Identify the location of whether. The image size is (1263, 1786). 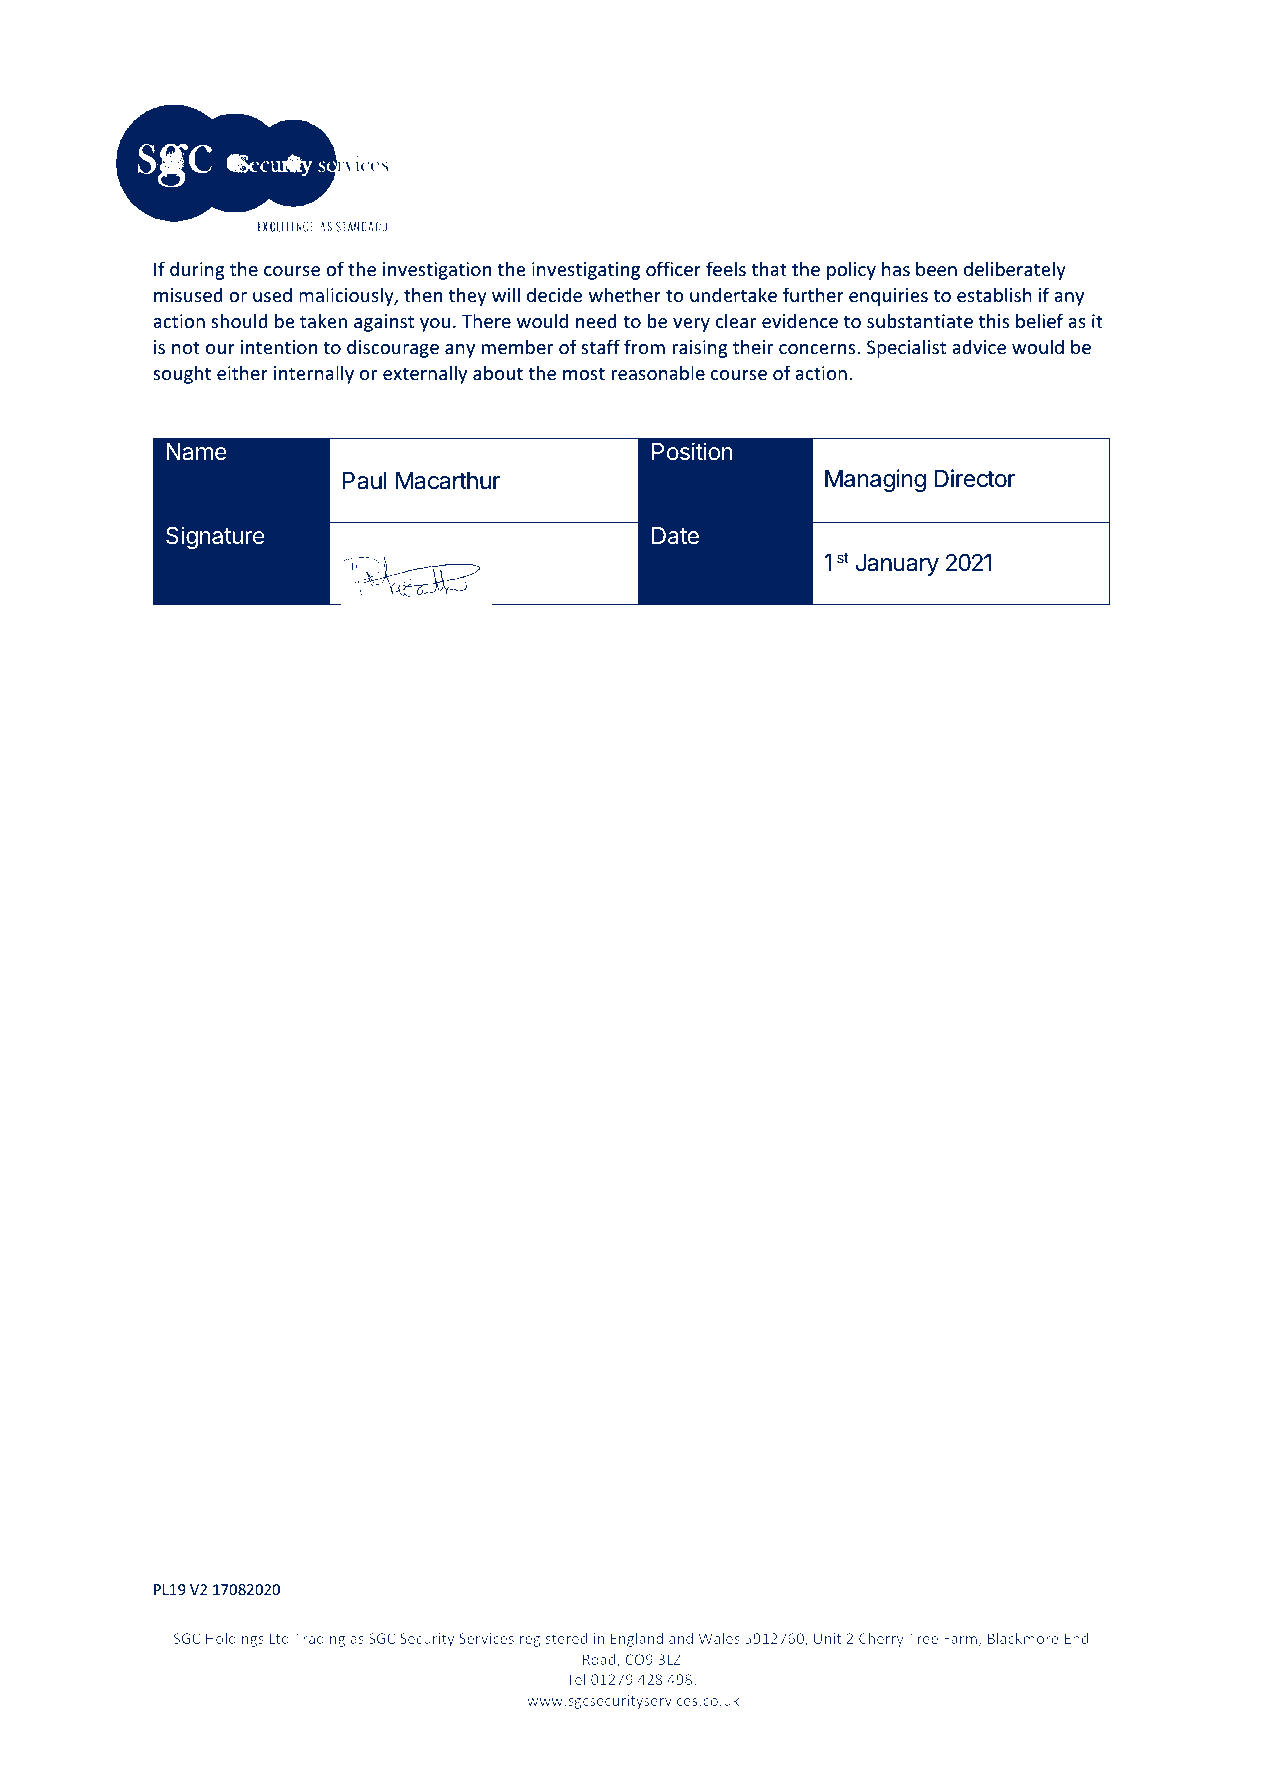
(625, 294).
